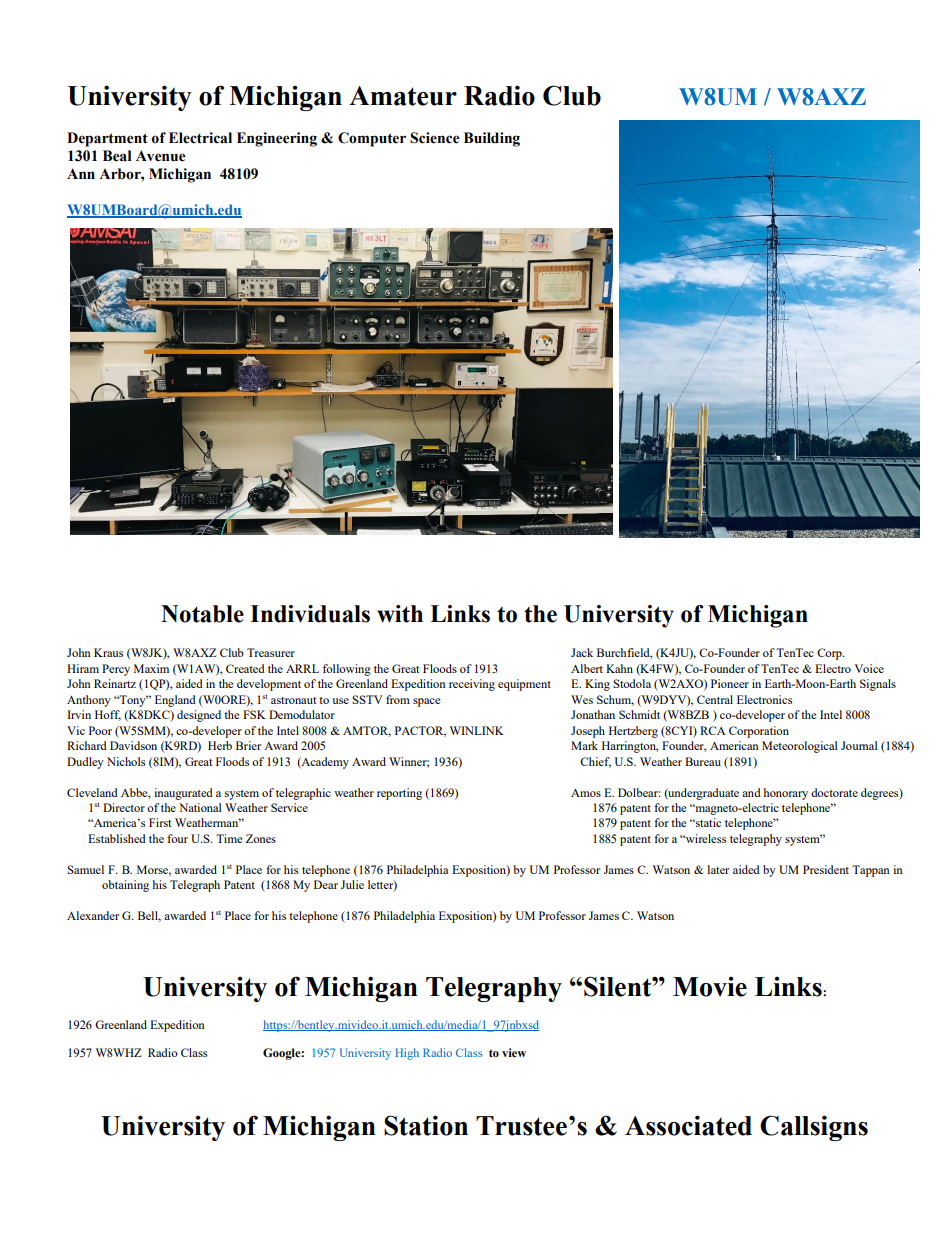 This screenshot has width=952, height=1233. What do you see at coordinates (426, 1125) in the screenshot?
I see `Station` at bounding box center [426, 1125].
